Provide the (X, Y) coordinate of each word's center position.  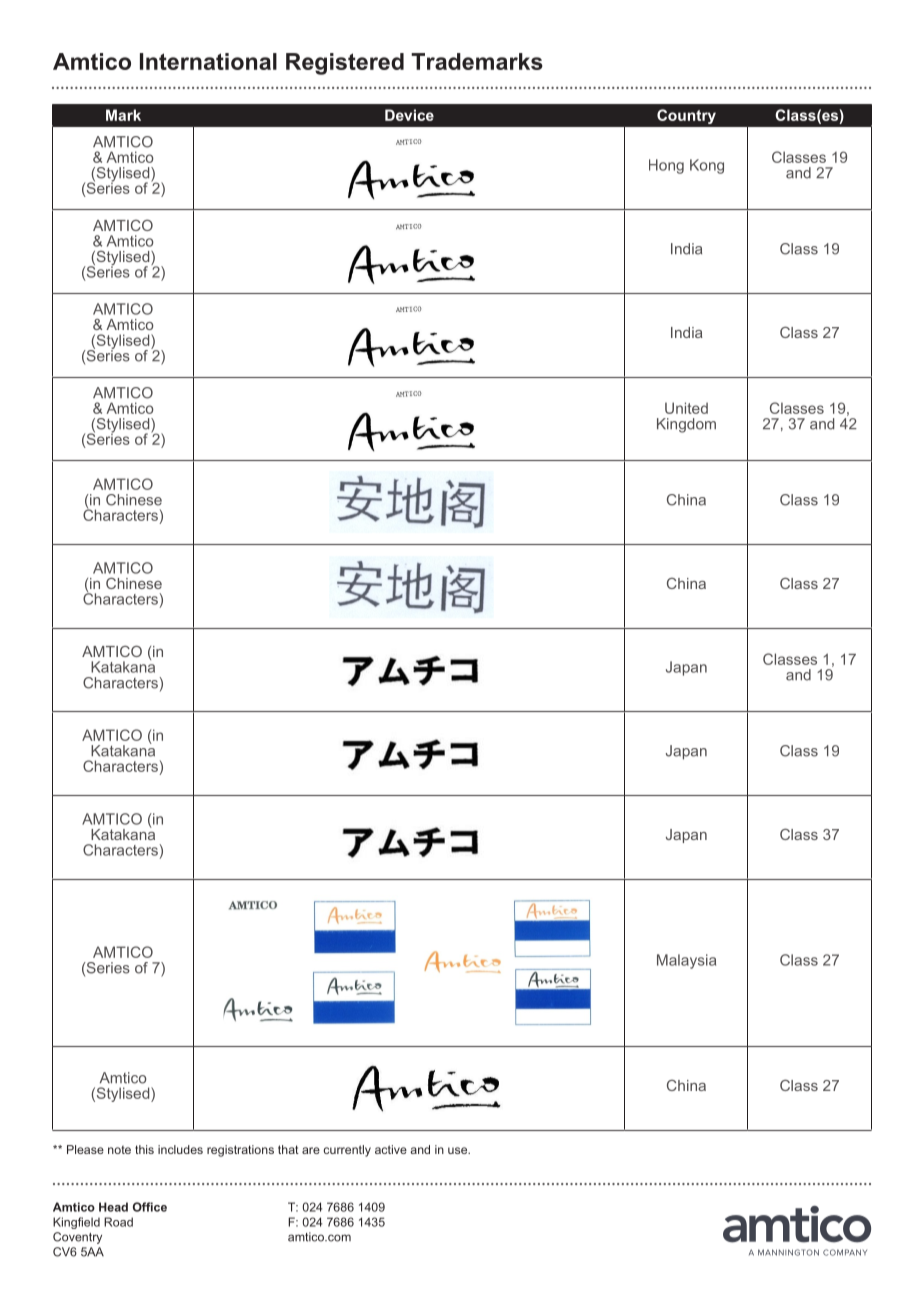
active (391, 1149)
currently (347, 1151)
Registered (345, 64)
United (686, 408)
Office (150, 1207)
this (144, 1149)
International (208, 61)
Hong (666, 166)
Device (409, 115)
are (311, 1150)
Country (686, 116)
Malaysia (686, 961)
